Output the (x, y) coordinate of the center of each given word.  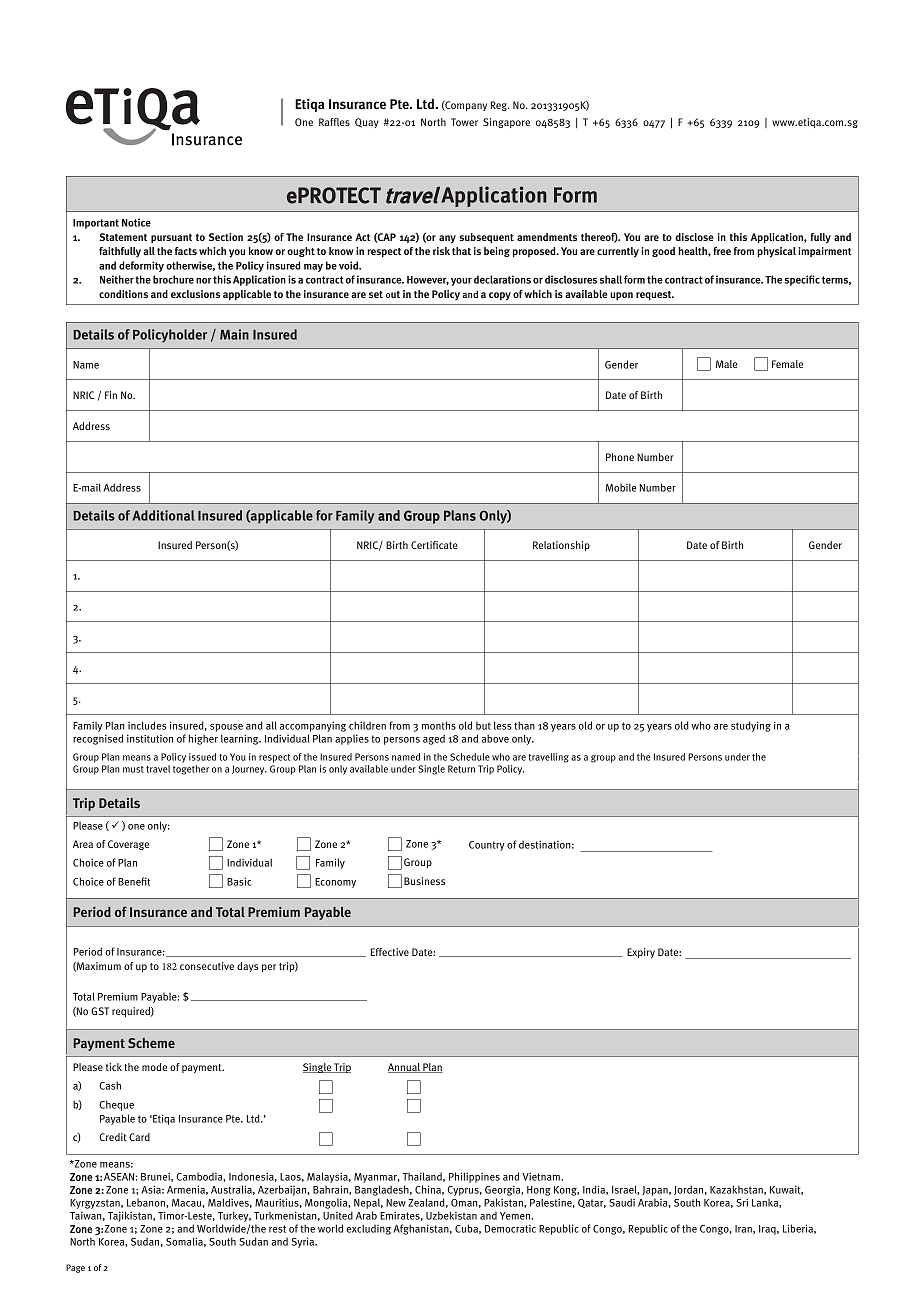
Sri (742, 1202)
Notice (136, 222)
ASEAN (119, 1177)
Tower (464, 122)
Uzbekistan (451, 1215)
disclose (694, 237)
